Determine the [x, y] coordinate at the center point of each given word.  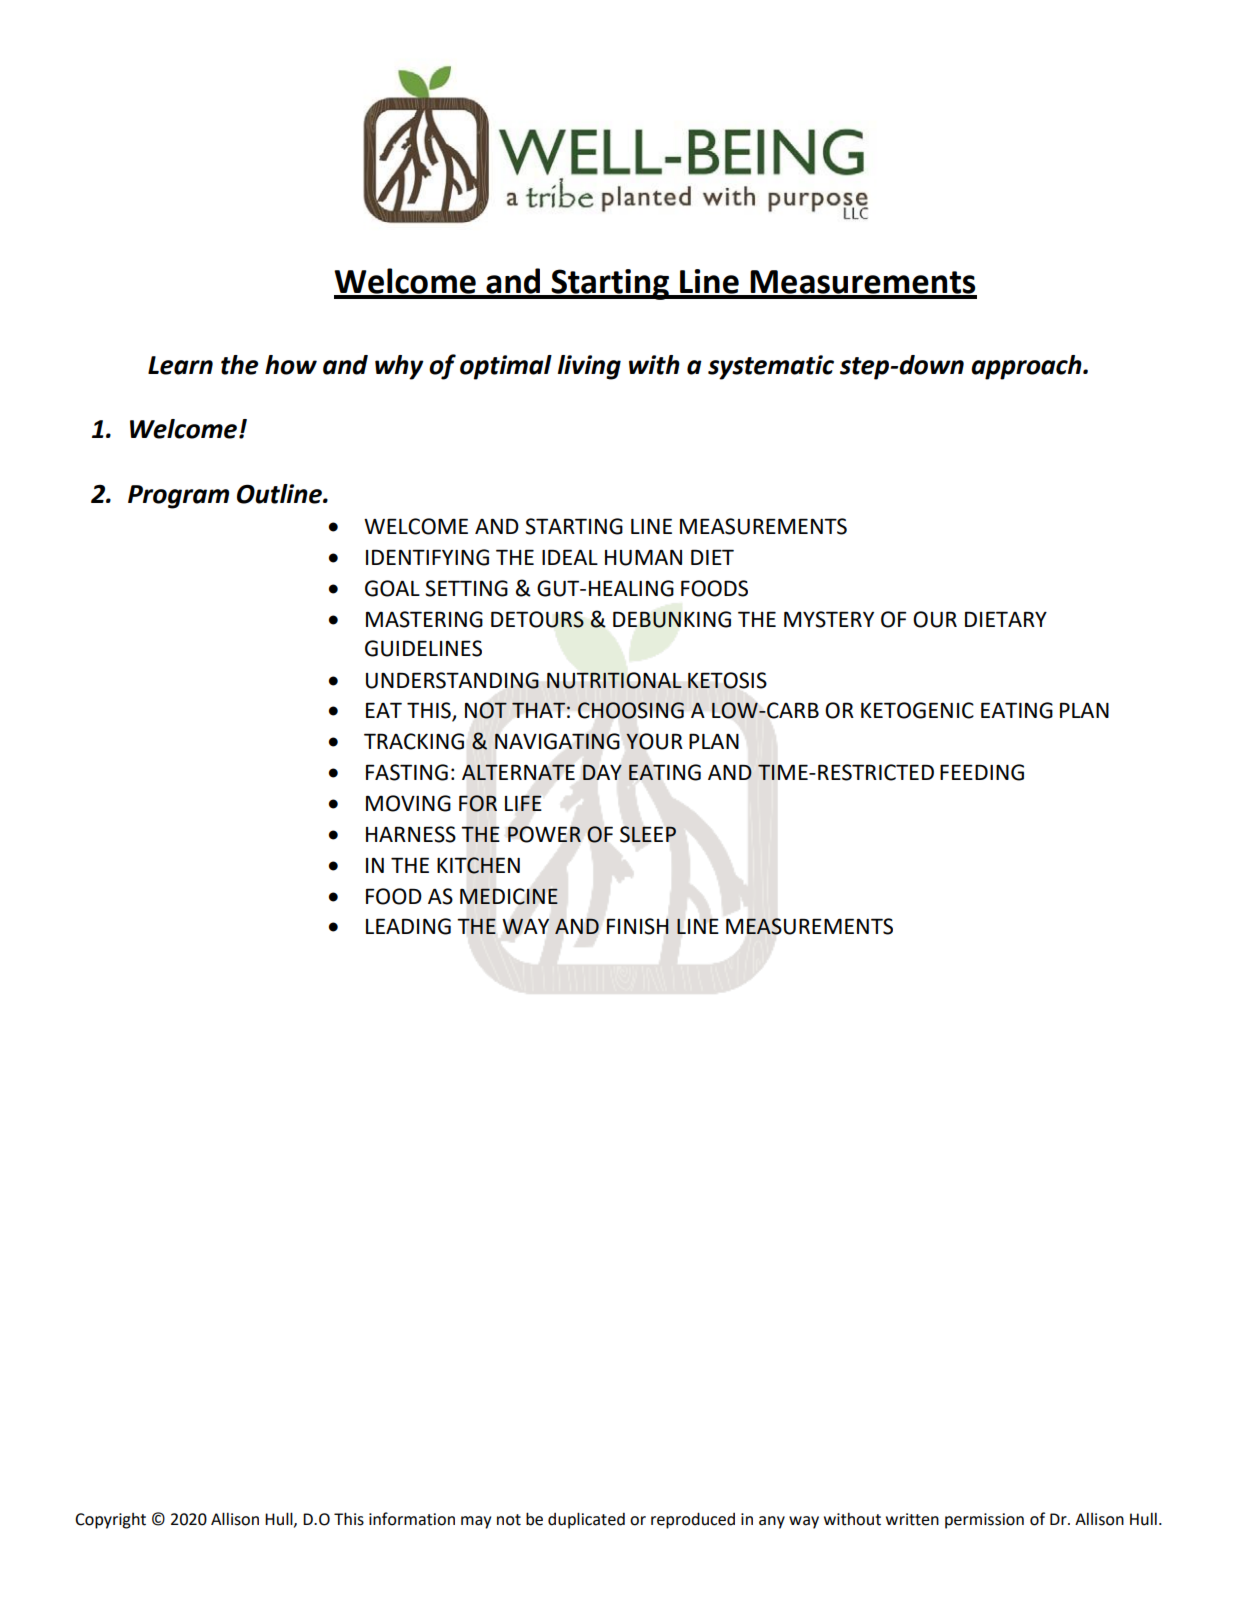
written [912, 1519]
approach [1027, 367]
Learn [180, 365]
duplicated [586, 1520]
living [589, 367]
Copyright [110, 1521]
